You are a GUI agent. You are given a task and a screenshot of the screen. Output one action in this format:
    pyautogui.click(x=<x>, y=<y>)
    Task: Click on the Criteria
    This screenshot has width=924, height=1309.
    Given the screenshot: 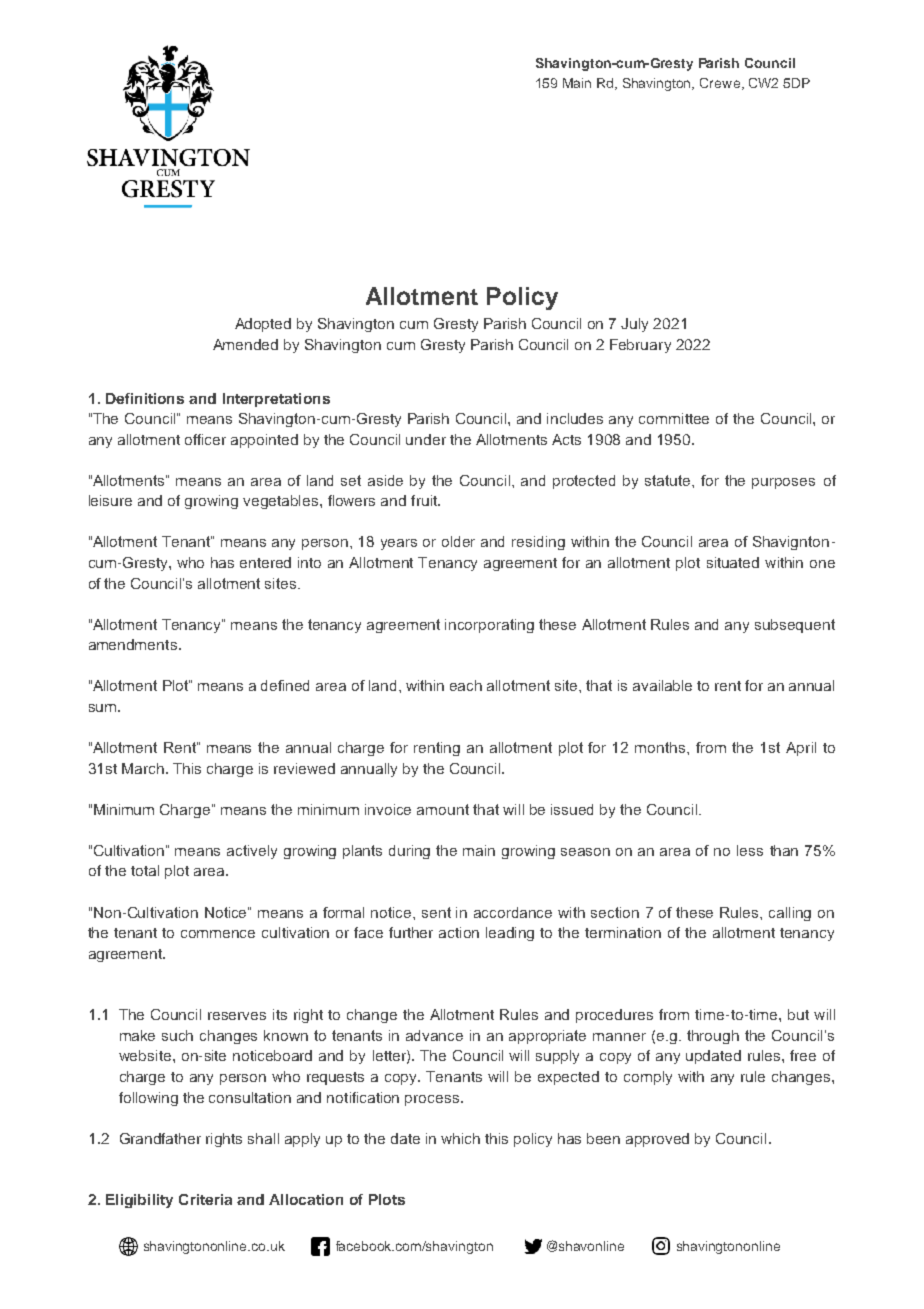 What is the action you would take?
    pyautogui.click(x=205, y=1199)
